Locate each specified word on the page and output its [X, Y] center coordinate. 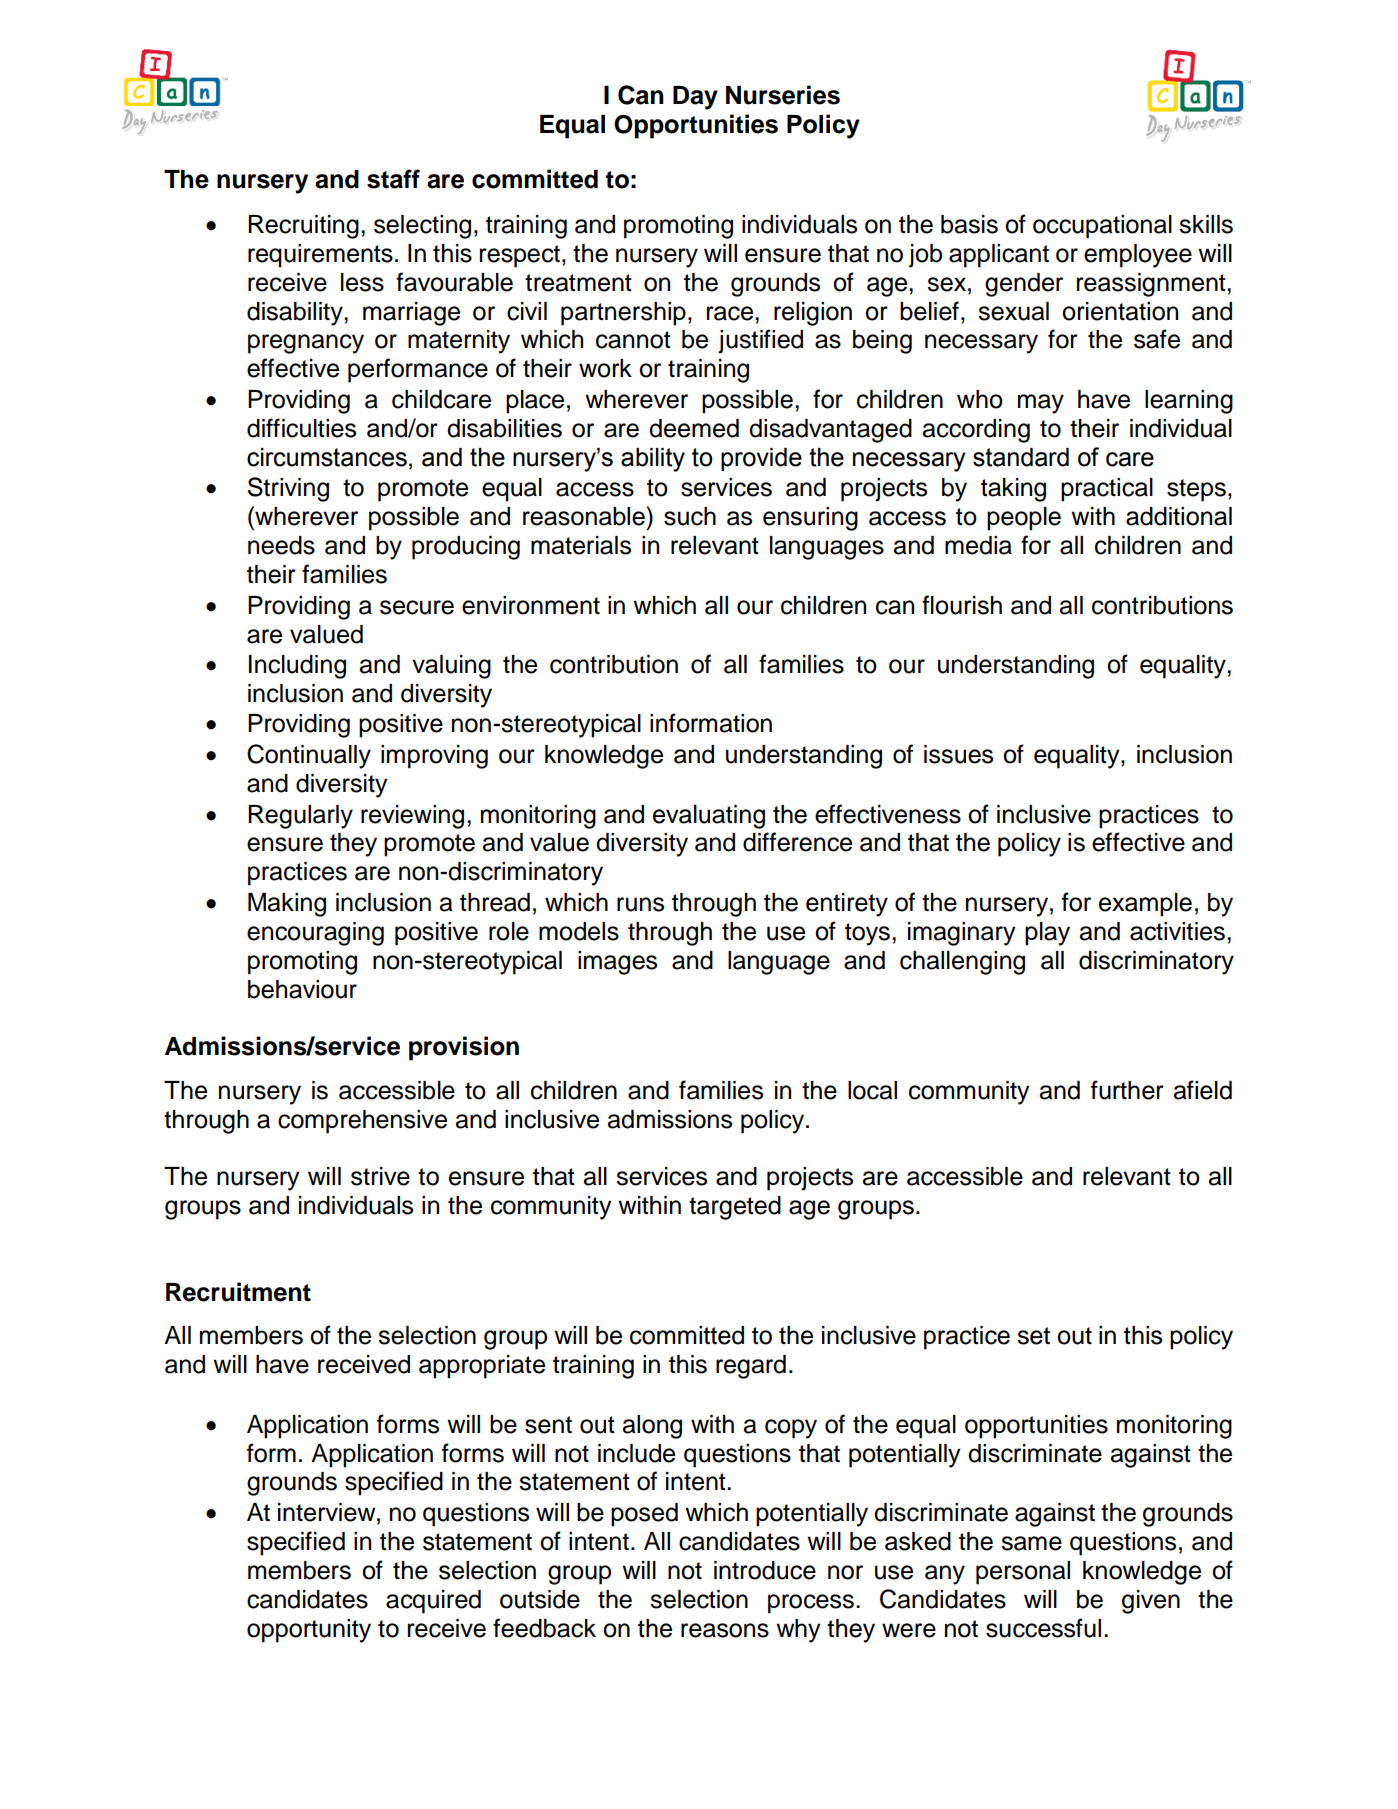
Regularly [300, 817]
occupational [1102, 227]
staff [393, 179]
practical [1107, 490]
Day [695, 98]
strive [380, 1176]
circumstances [327, 457]
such [690, 516]
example [1145, 905]
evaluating [709, 817]
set [1033, 1336]
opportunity [309, 1631]
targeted [735, 1208]
